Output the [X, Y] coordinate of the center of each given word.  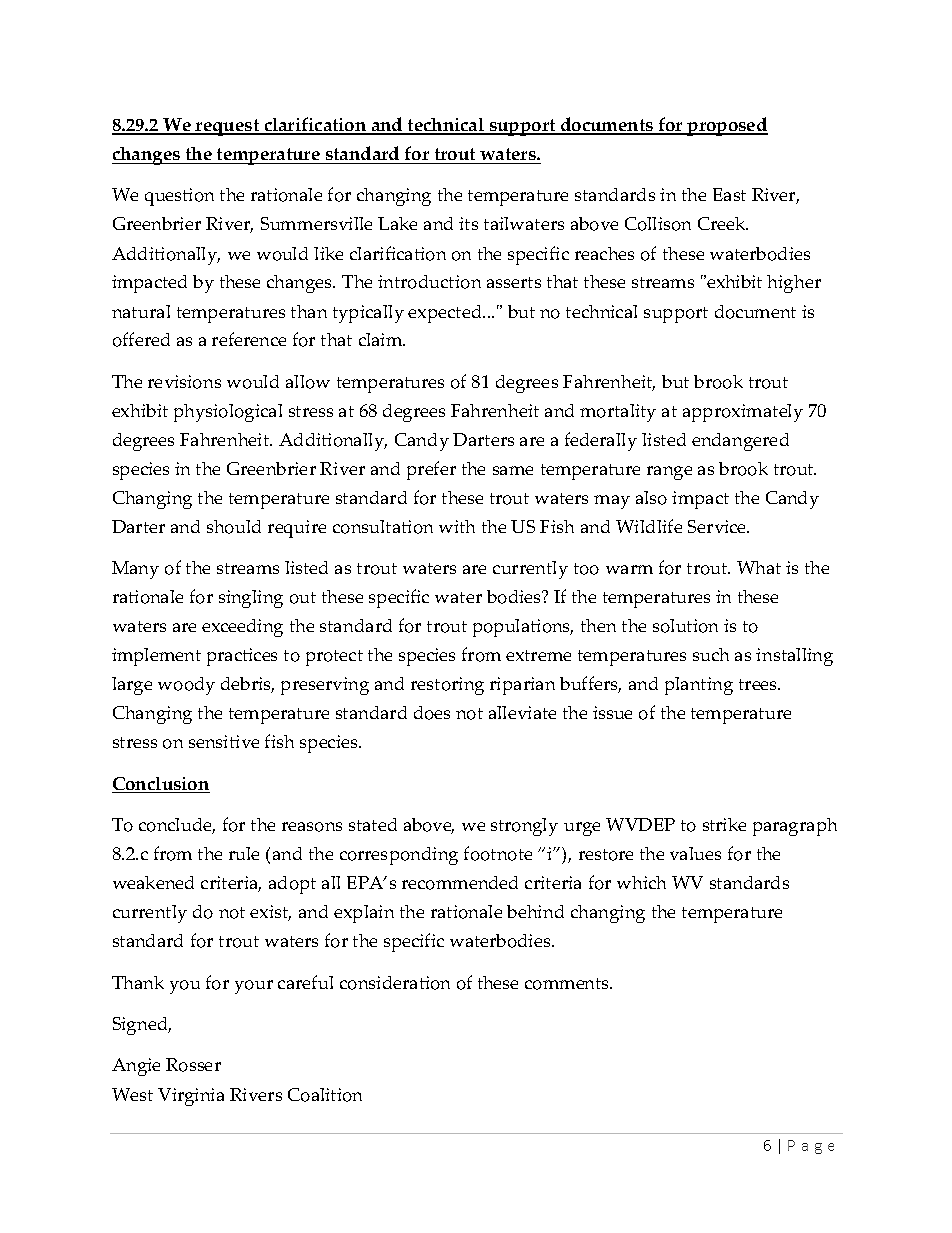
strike [724, 824]
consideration [395, 983]
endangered [740, 442]
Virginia [191, 1097]
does [432, 713]
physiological [228, 413]
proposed [726, 126]
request [228, 127]
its [468, 223]
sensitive [224, 741]
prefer [431, 470]
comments [568, 984]
